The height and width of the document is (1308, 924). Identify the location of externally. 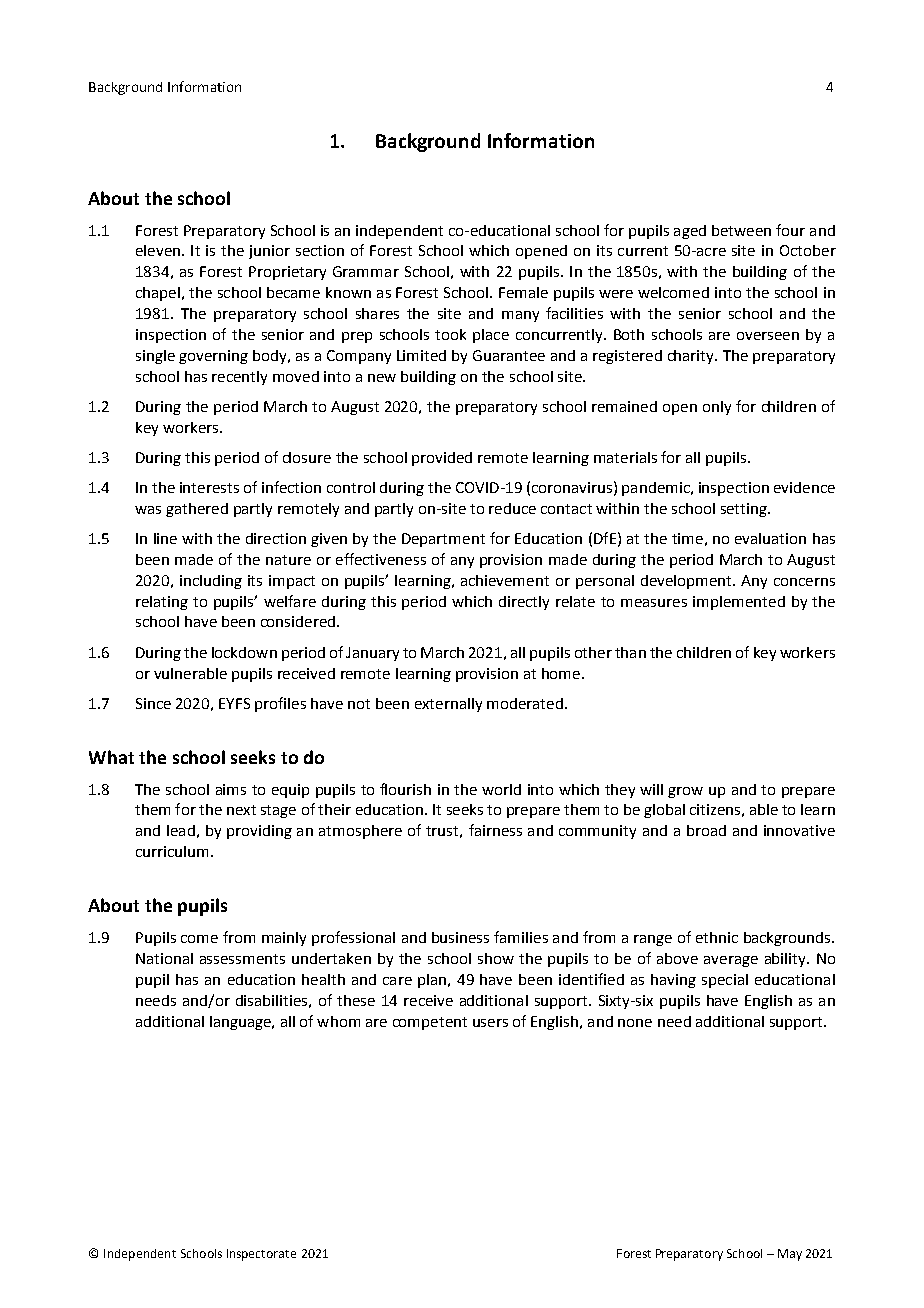
(448, 705).
